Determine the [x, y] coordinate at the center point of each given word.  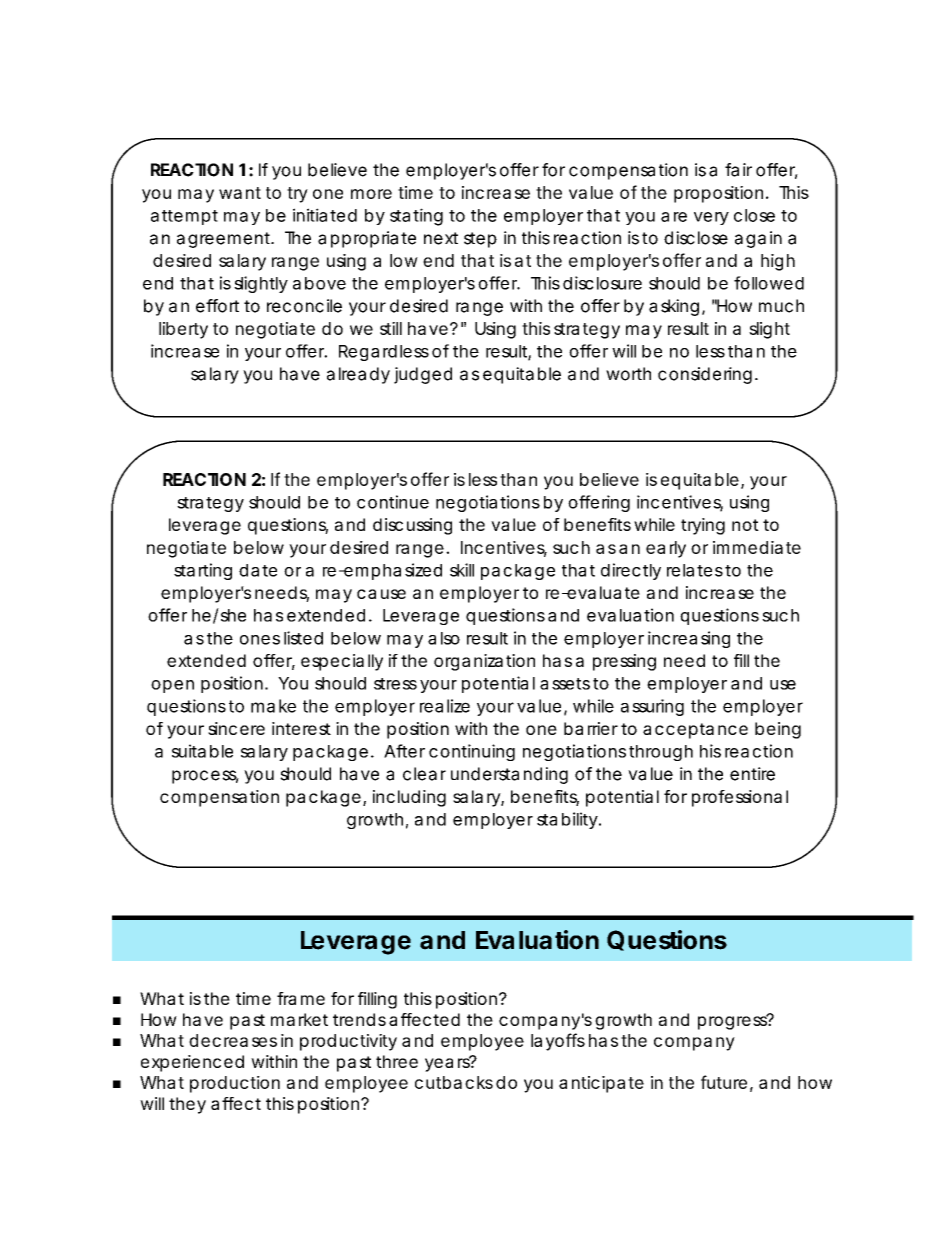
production [235, 1084]
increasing [689, 639]
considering [705, 375]
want [240, 193]
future [724, 1082]
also [444, 638]
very [711, 218]
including [409, 798]
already [358, 375]
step [480, 240]
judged [423, 375]
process [205, 777]
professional [740, 798]
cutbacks [454, 1082]
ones [260, 640]
